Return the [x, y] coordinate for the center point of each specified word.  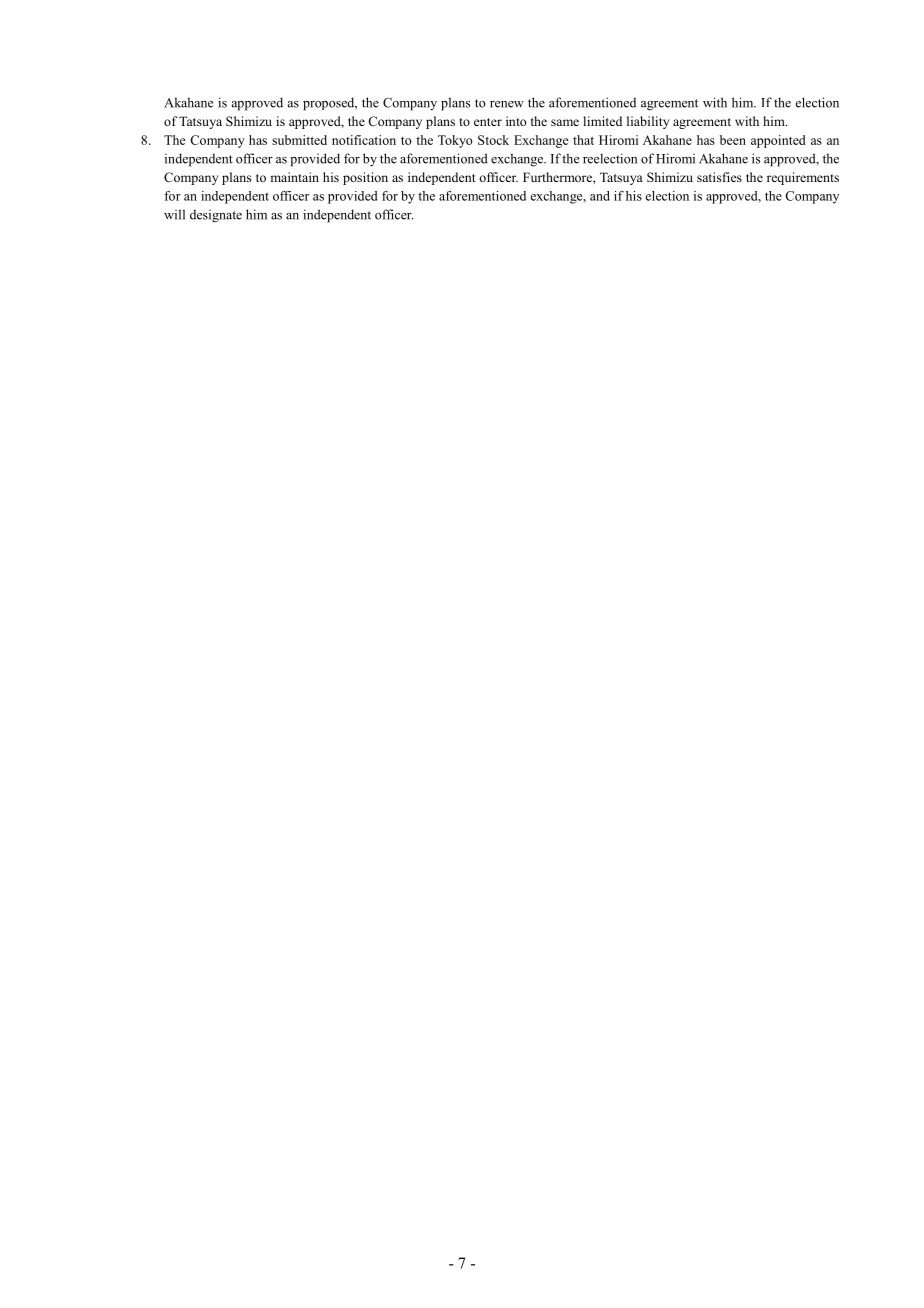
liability [648, 122]
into [516, 121]
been [733, 140]
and [600, 196]
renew [507, 104]
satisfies [719, 177]
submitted [299, 140]
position [365, 178]
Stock [493, 140]
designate [216, 216]
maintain [294, 177]
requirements [803, 178]
